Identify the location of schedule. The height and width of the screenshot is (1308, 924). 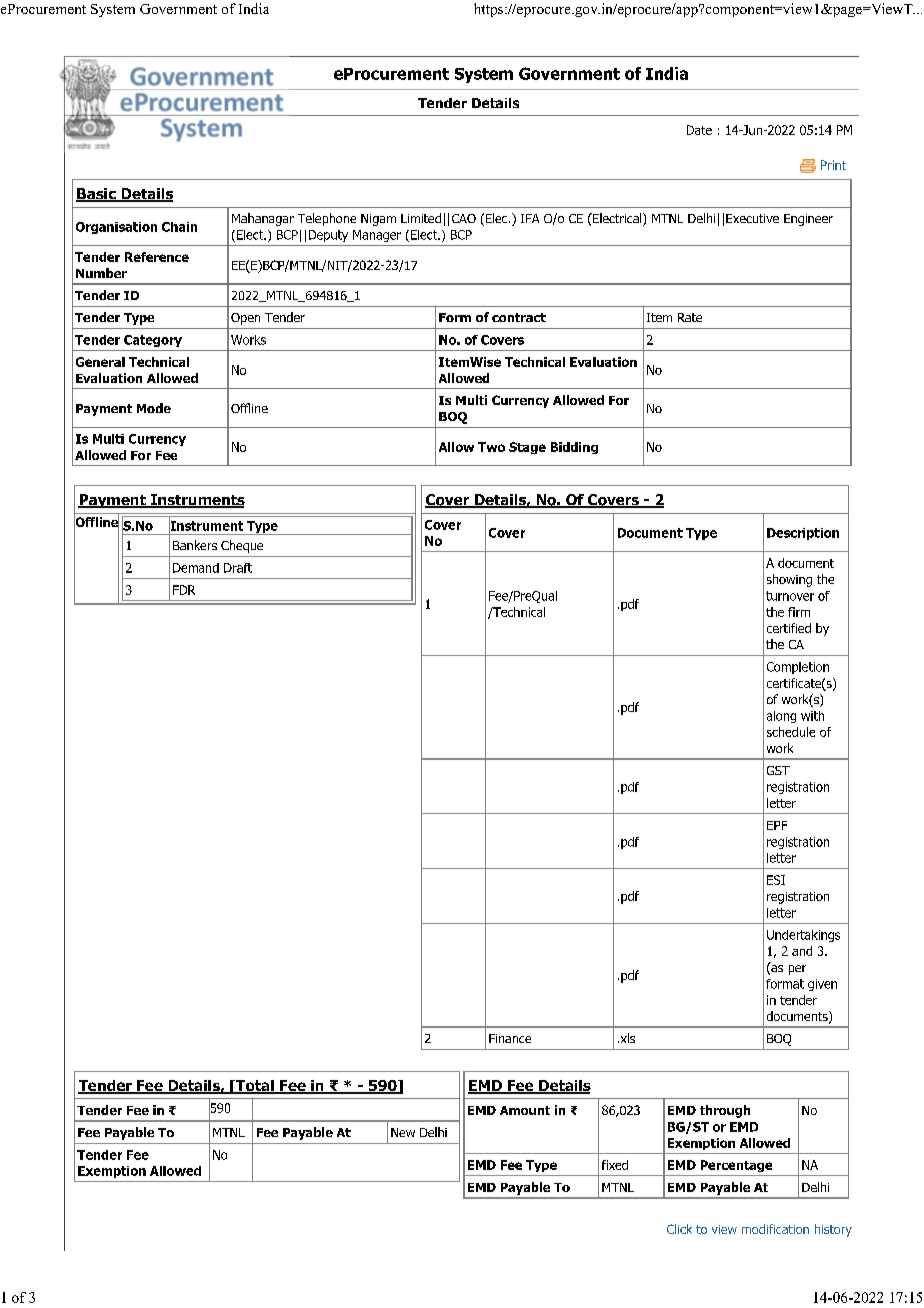
(791, 732).
